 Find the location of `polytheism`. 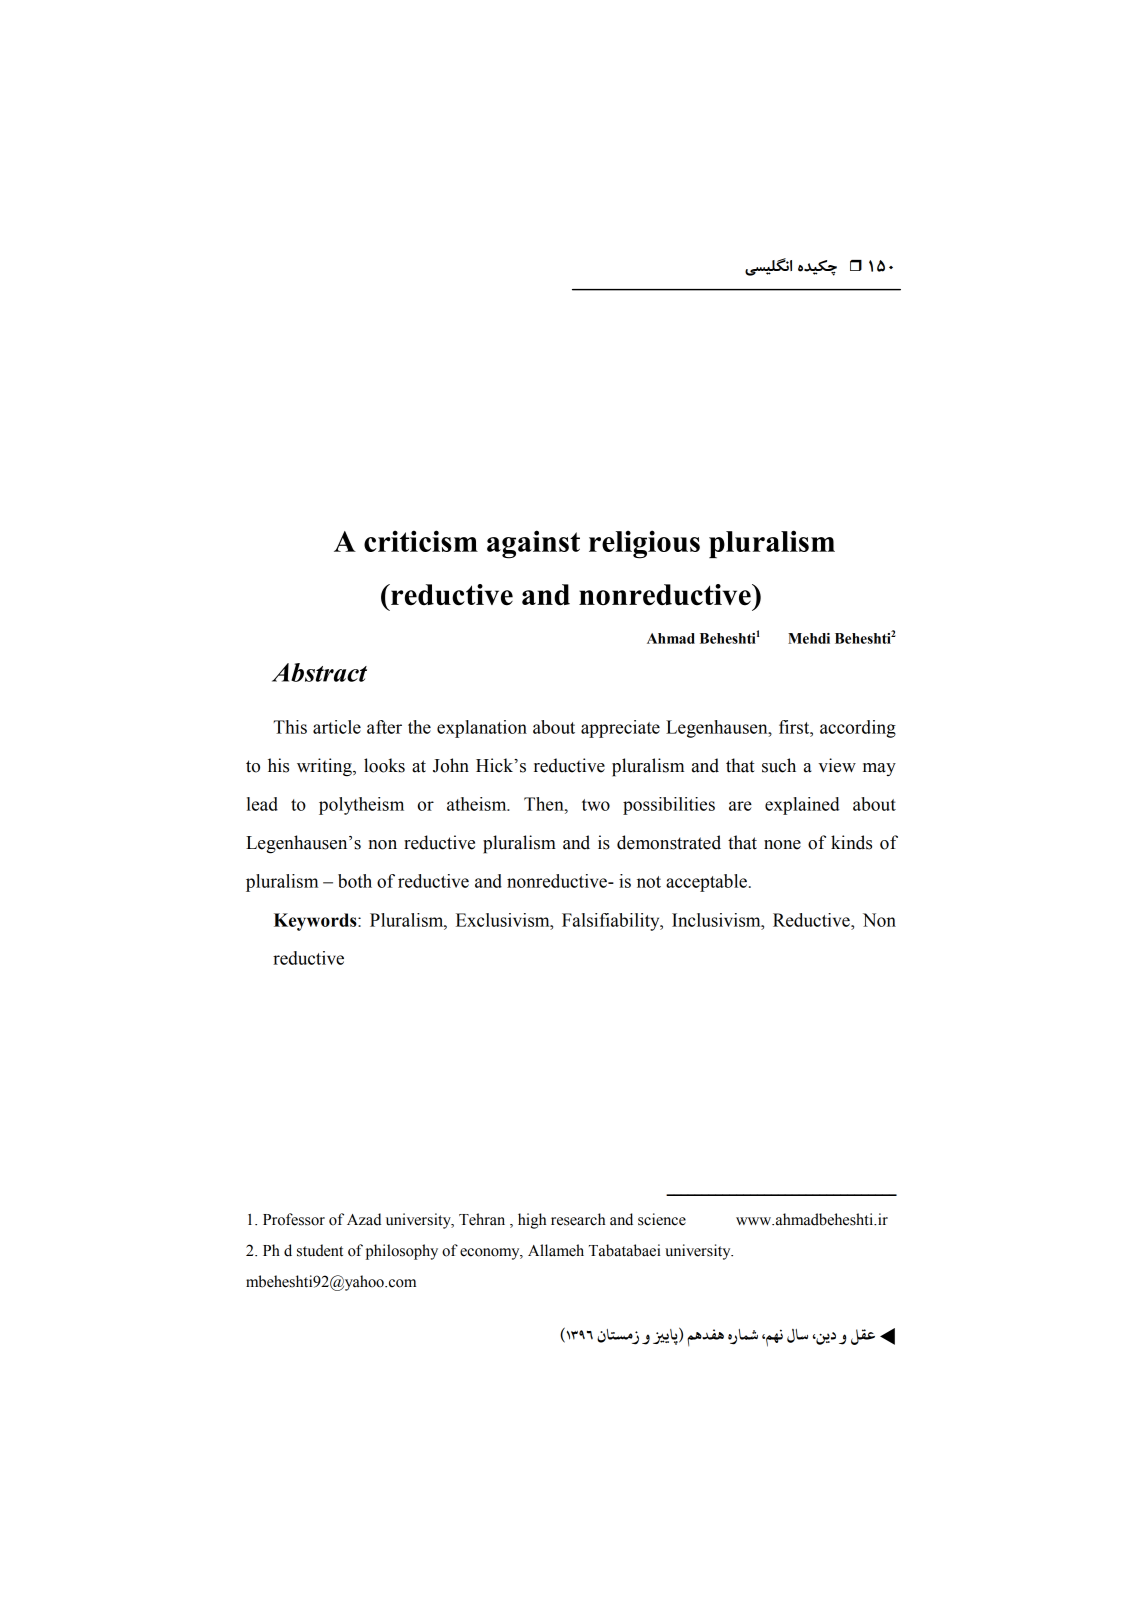

polytheism is located at coordinates (361, 806).
